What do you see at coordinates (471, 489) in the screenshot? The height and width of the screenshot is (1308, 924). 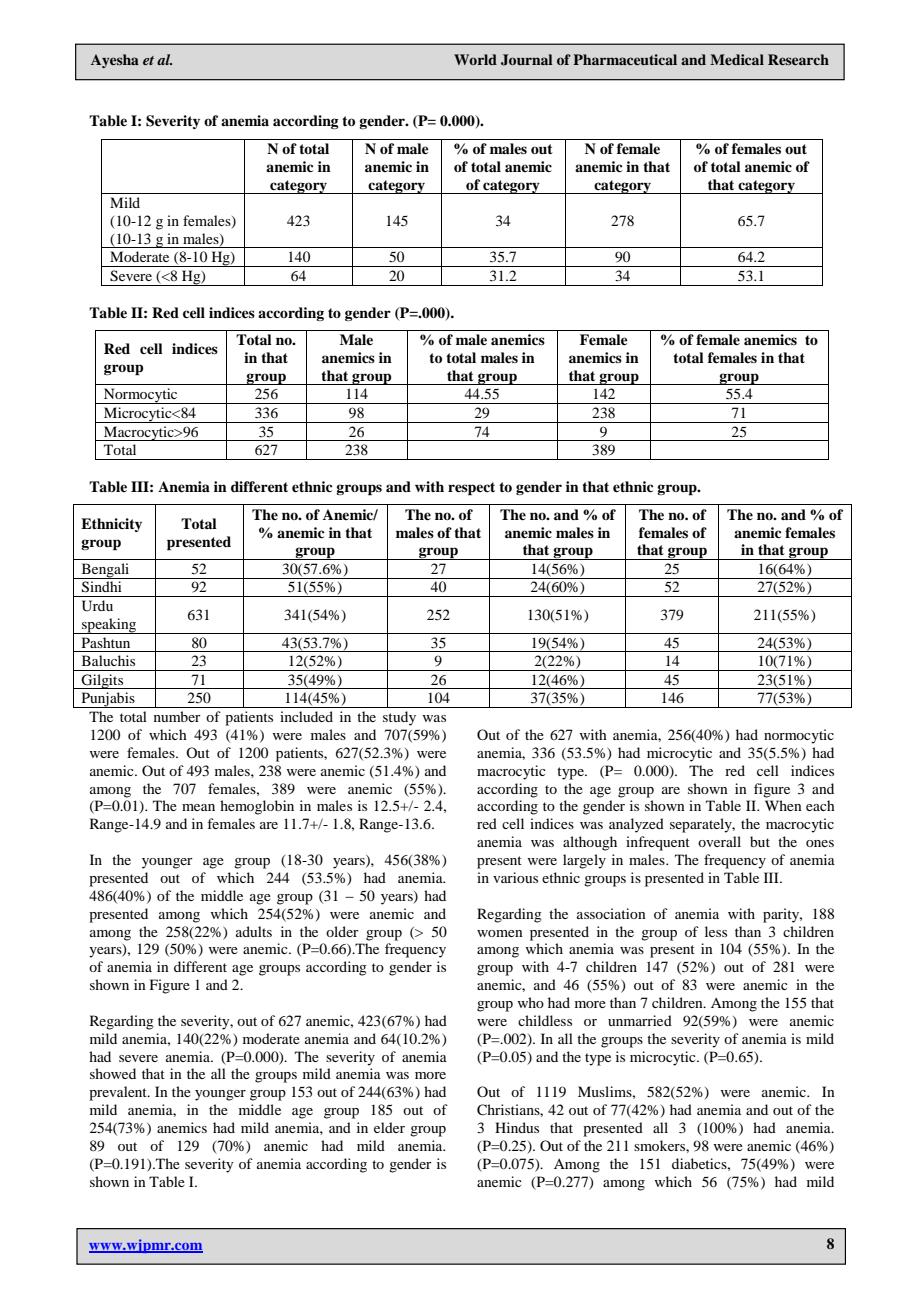 I see `respect` at bounding box center [471, 489].
